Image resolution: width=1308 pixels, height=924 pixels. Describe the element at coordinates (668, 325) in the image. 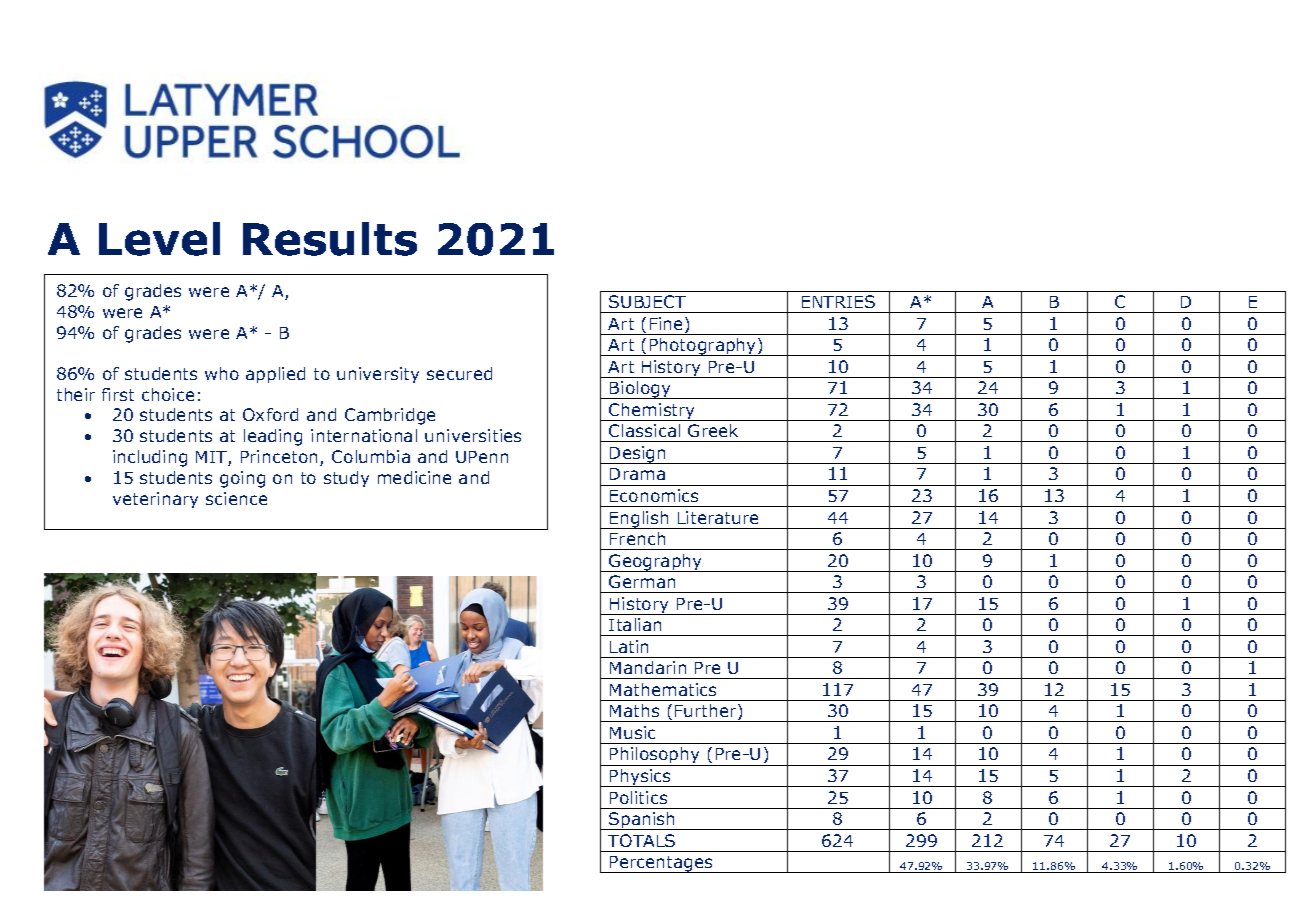

I see `Fine` at that location.
